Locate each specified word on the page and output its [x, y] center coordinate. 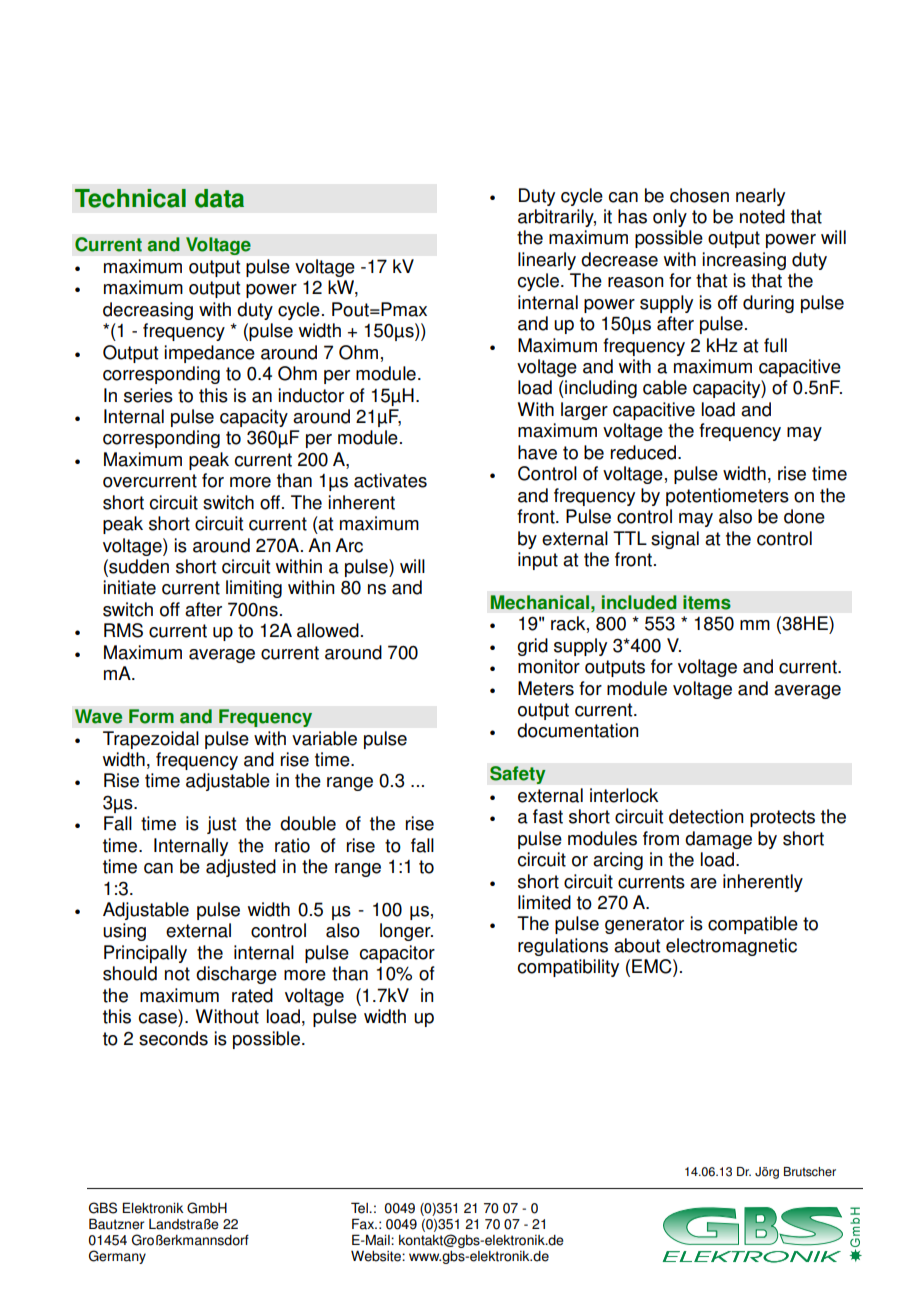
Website [377, 1256]
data [219, 198]
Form [151, 716]
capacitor [397, 954]
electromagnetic [731, 947]
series [148, 395]
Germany [117, 1257]
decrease [619, 259]
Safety [518, 775]
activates [390, 480]
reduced [643, 452]
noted [762, 216]
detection [706, 816]
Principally [145, 954]
